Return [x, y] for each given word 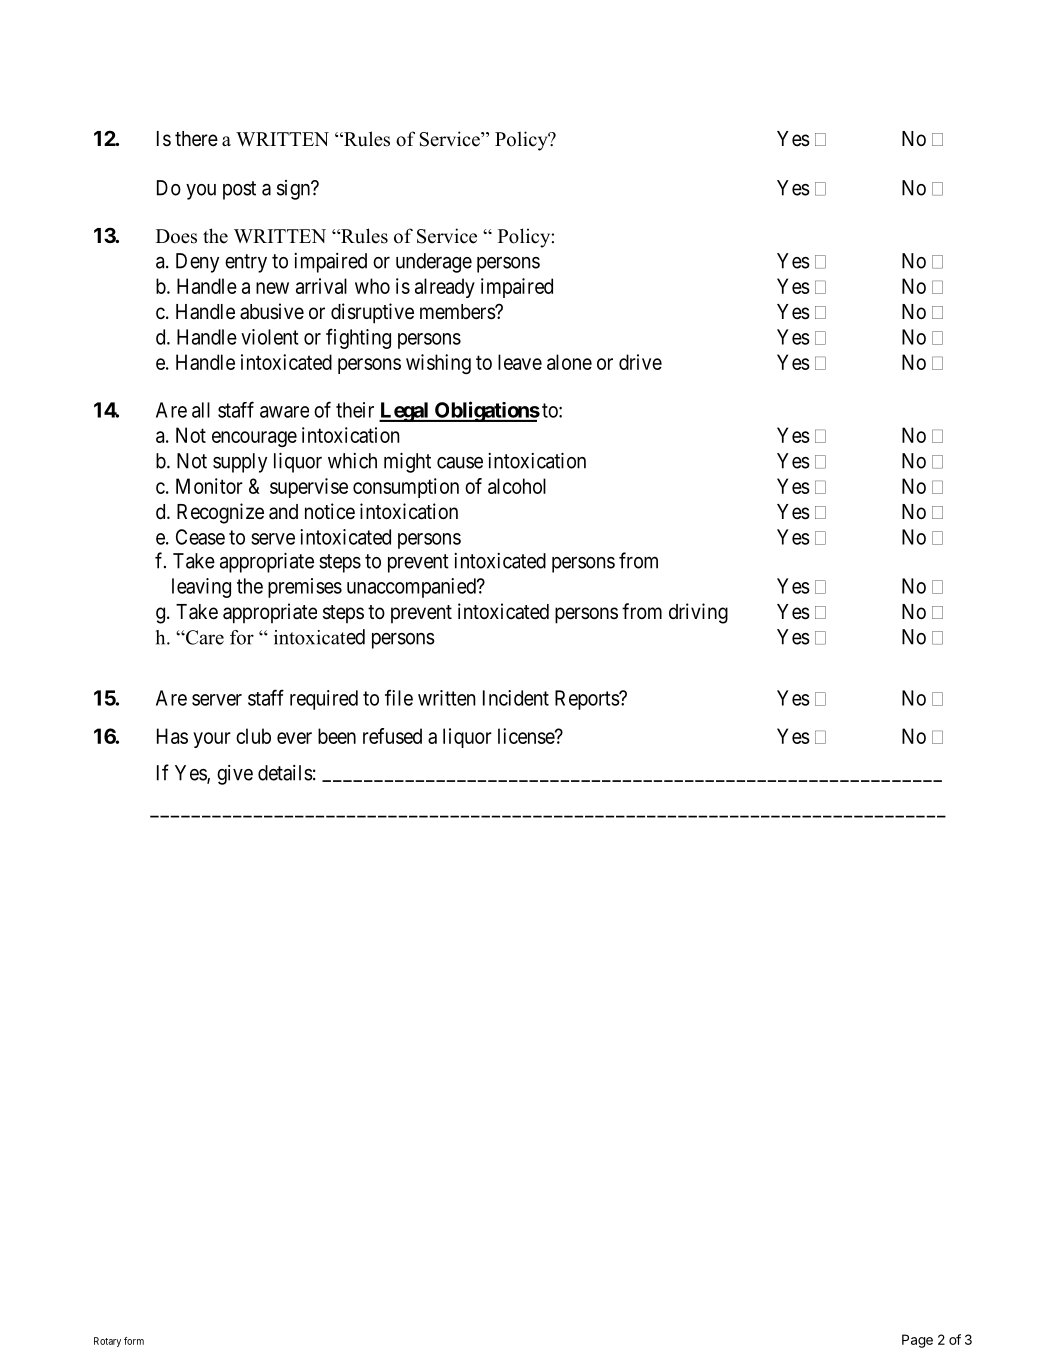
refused [392, 736]
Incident [516, 698]
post [239, 190]
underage [434, 263]
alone [569, 362]
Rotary [107, 1342]
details [285, 773]
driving [698, 613]
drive [640, 362]
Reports [587, 700]
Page [917, 1341]
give [235, 775]
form [134, 1341]
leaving [201, 588]
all [201, 410]
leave [520, 362]
